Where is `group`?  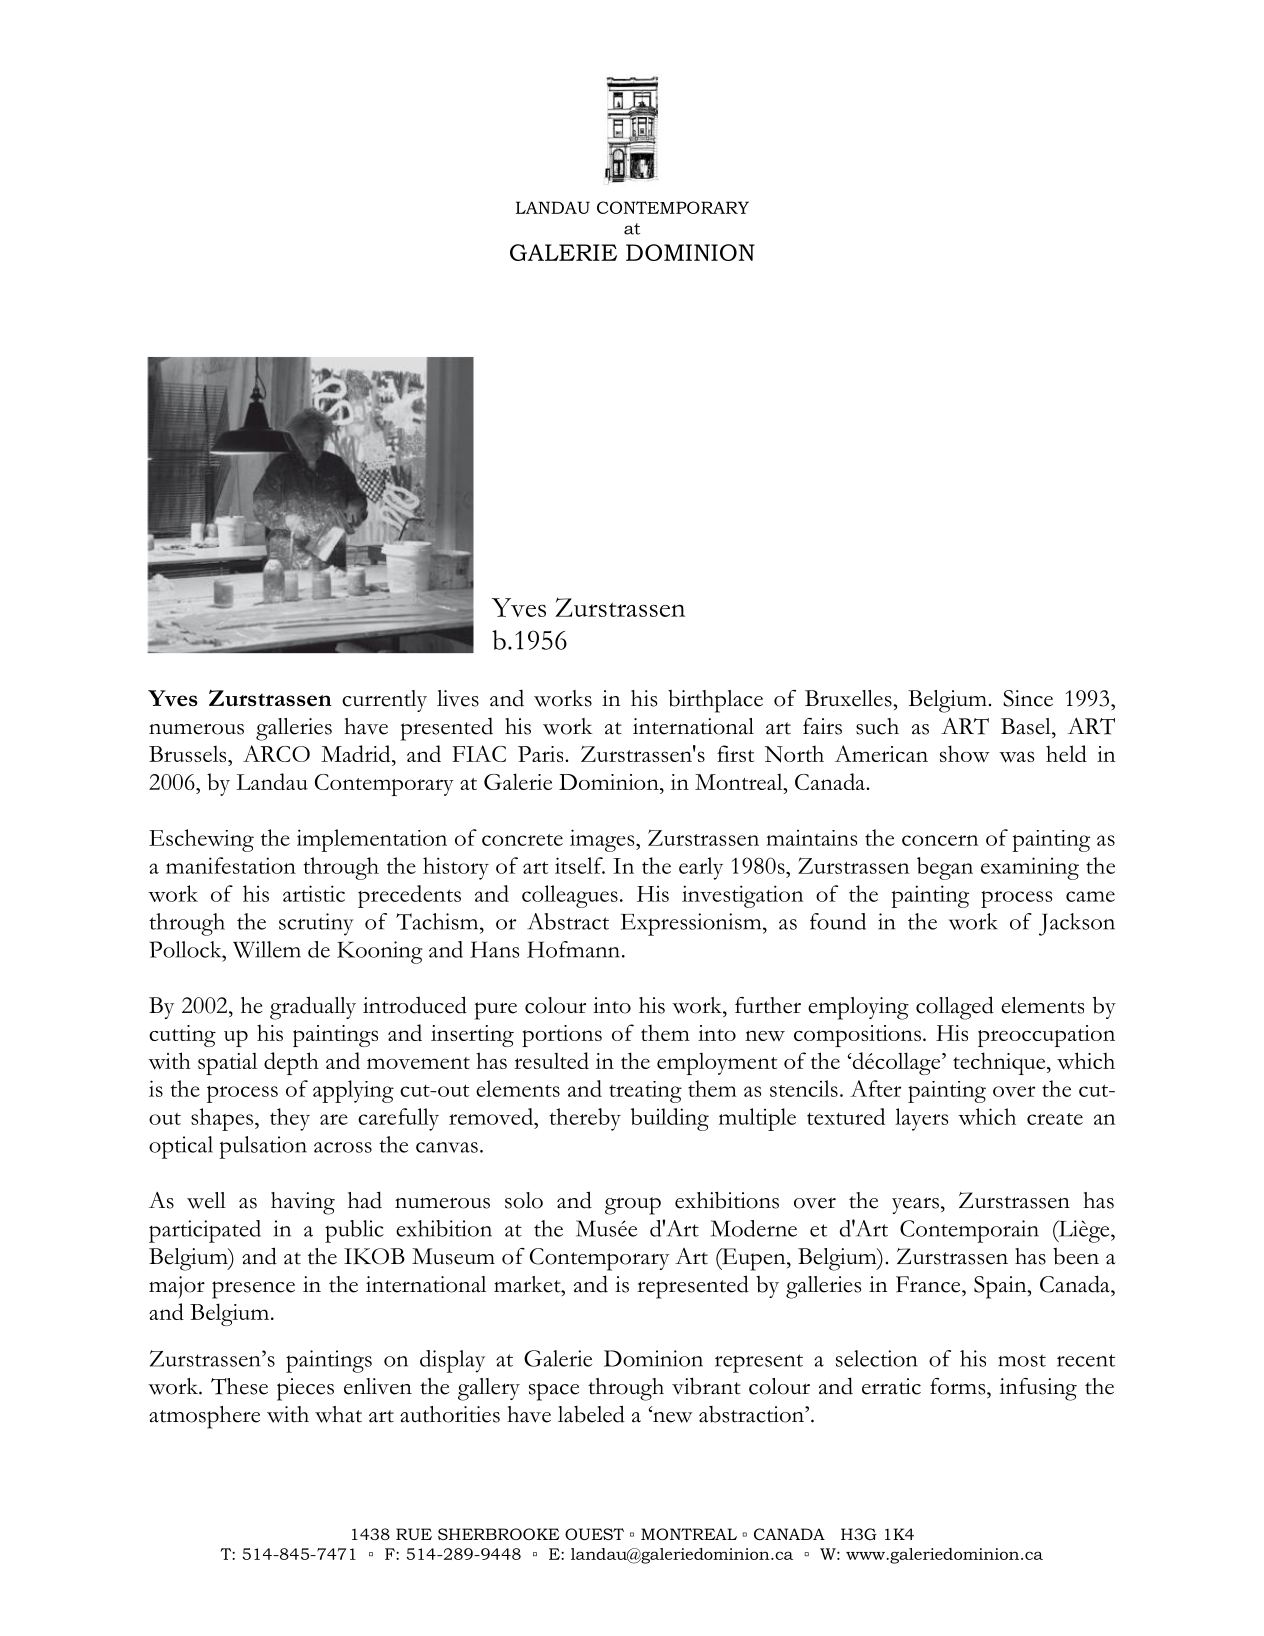
group is located at coordinates (633, 1206).
